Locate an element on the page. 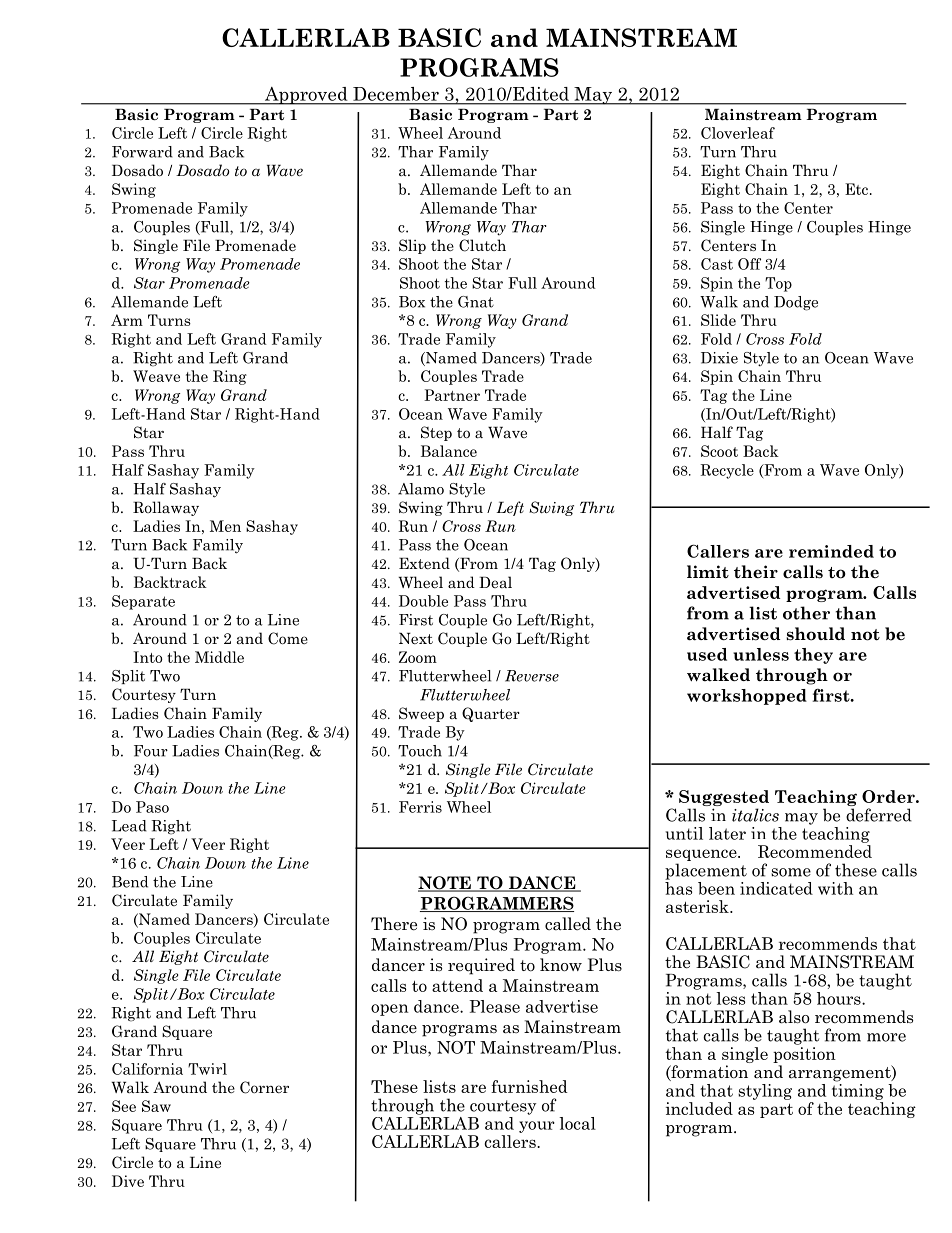 The width and height of the page is (952, 1233). Middle is located at coordinates (219, 657).
